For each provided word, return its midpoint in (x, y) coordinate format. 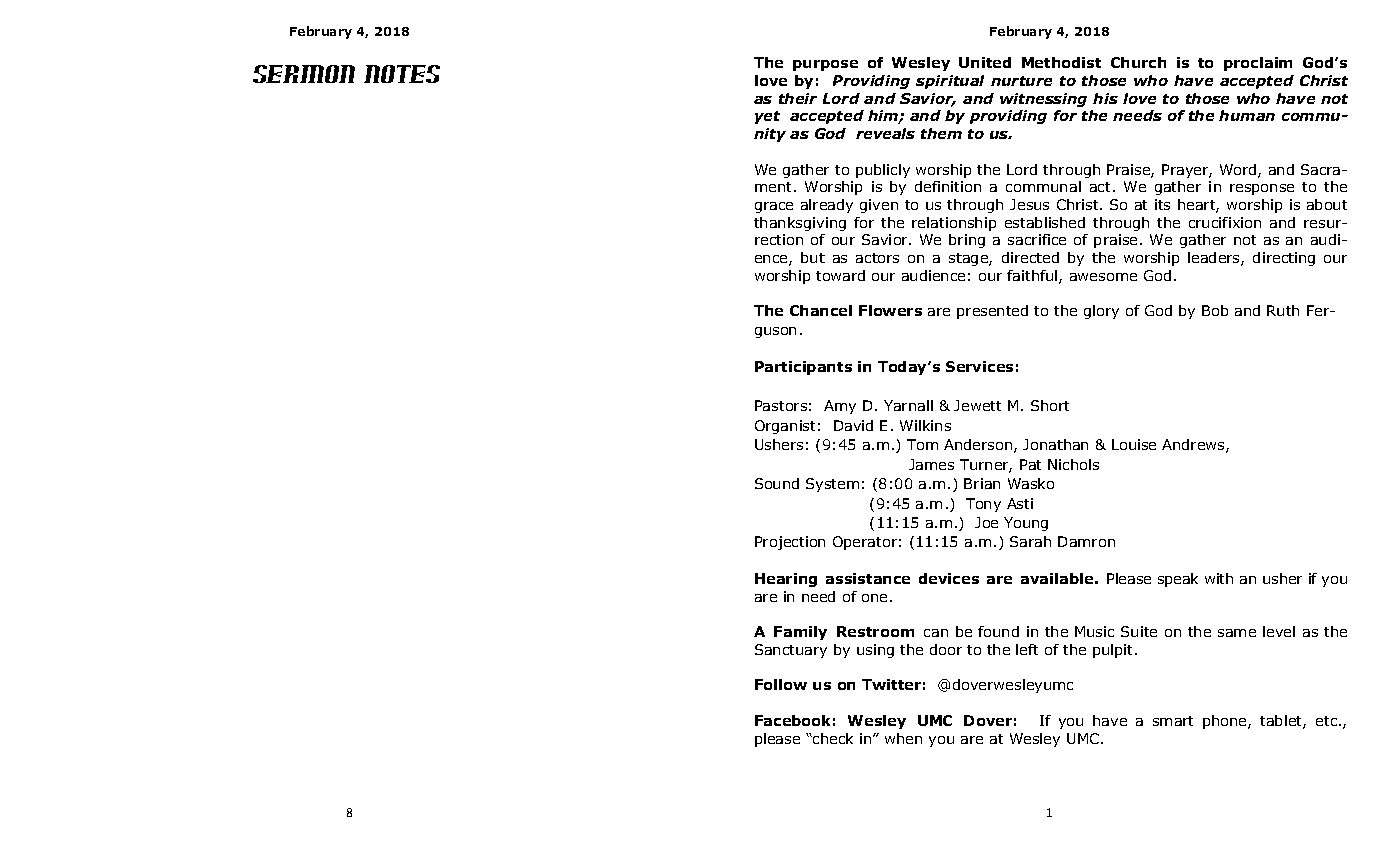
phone (1226, 722)
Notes (402, 74)
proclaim (1258, 64)
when (903, 738)
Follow (781, 684)
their (798, 98)
